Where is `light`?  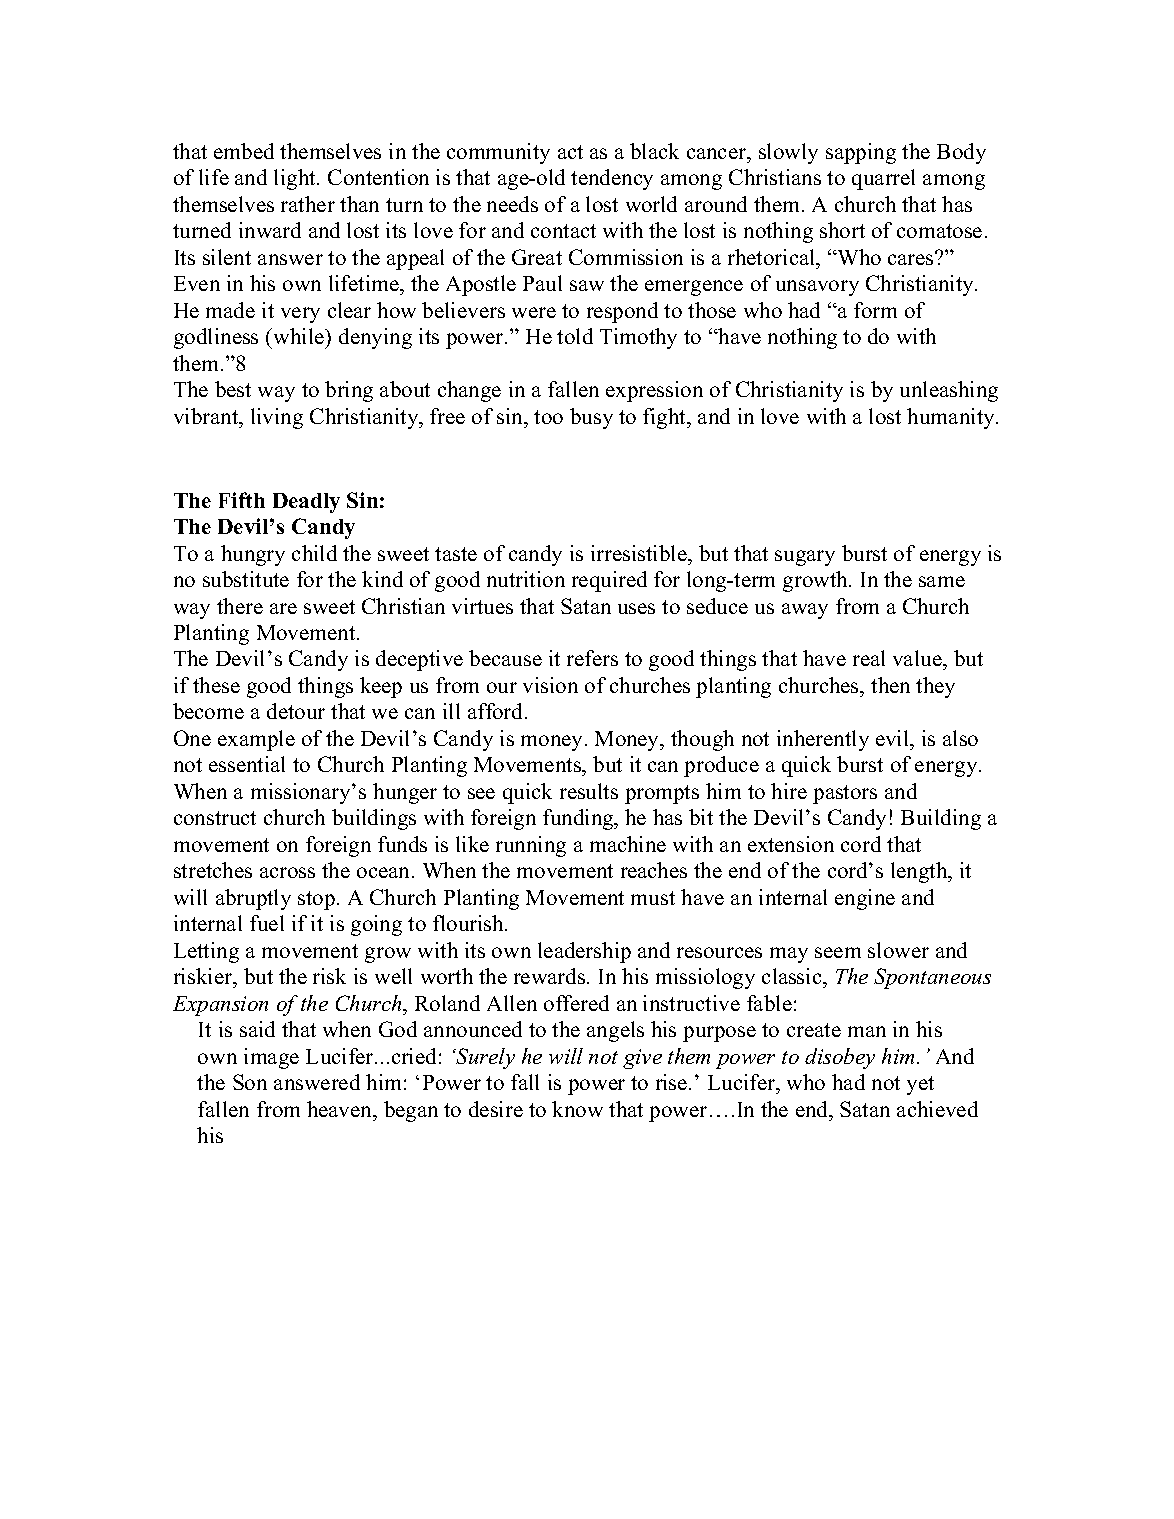 light is located at coordinates (296, 179).
